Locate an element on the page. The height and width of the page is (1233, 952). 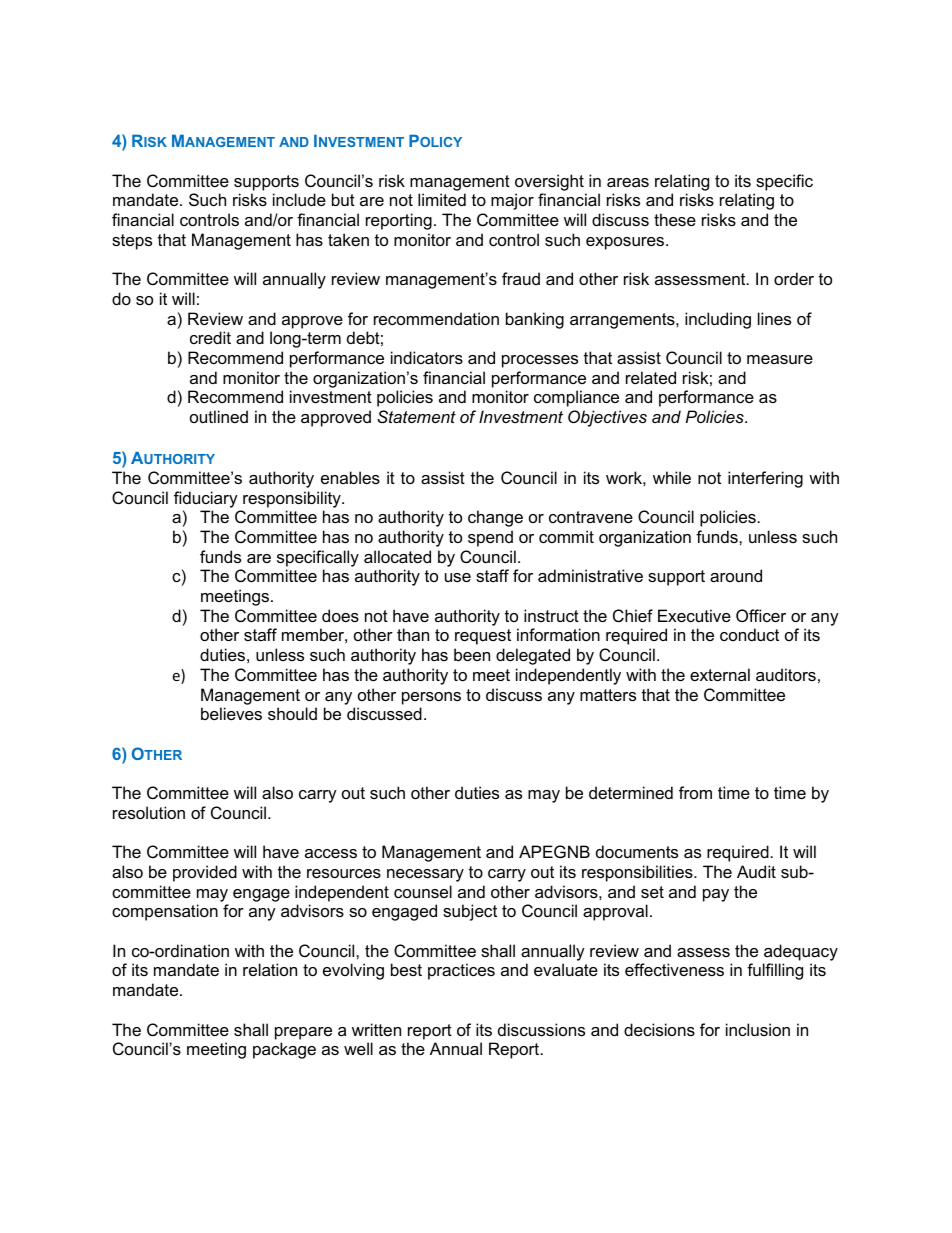
does is located at coordinates (340, 615).
